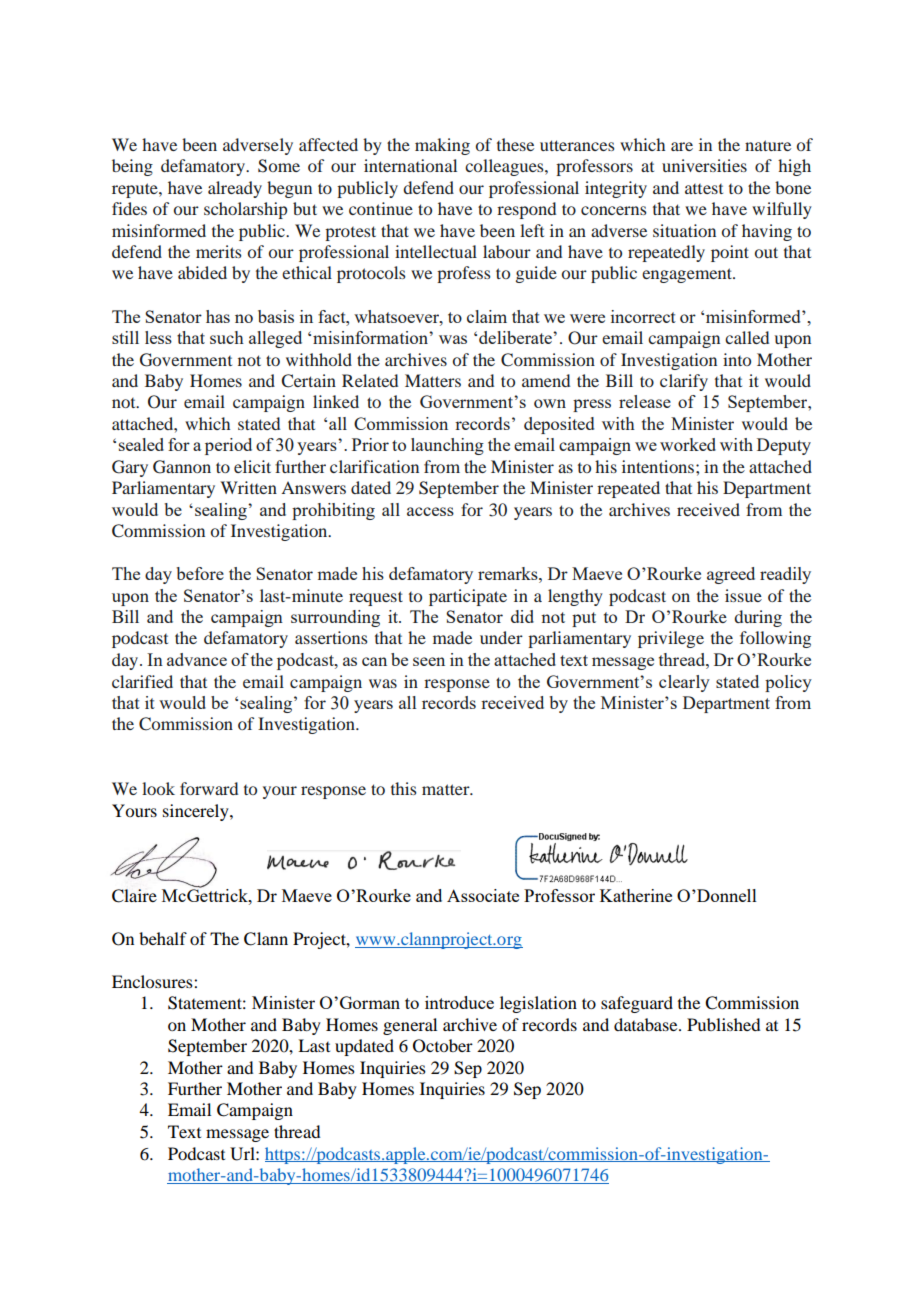 The height and width of the screenshot is (1308, 924). What do you see at coordinates (546, 380) in the screenshot?
I see `amend` at bounding box center [546, 380].
